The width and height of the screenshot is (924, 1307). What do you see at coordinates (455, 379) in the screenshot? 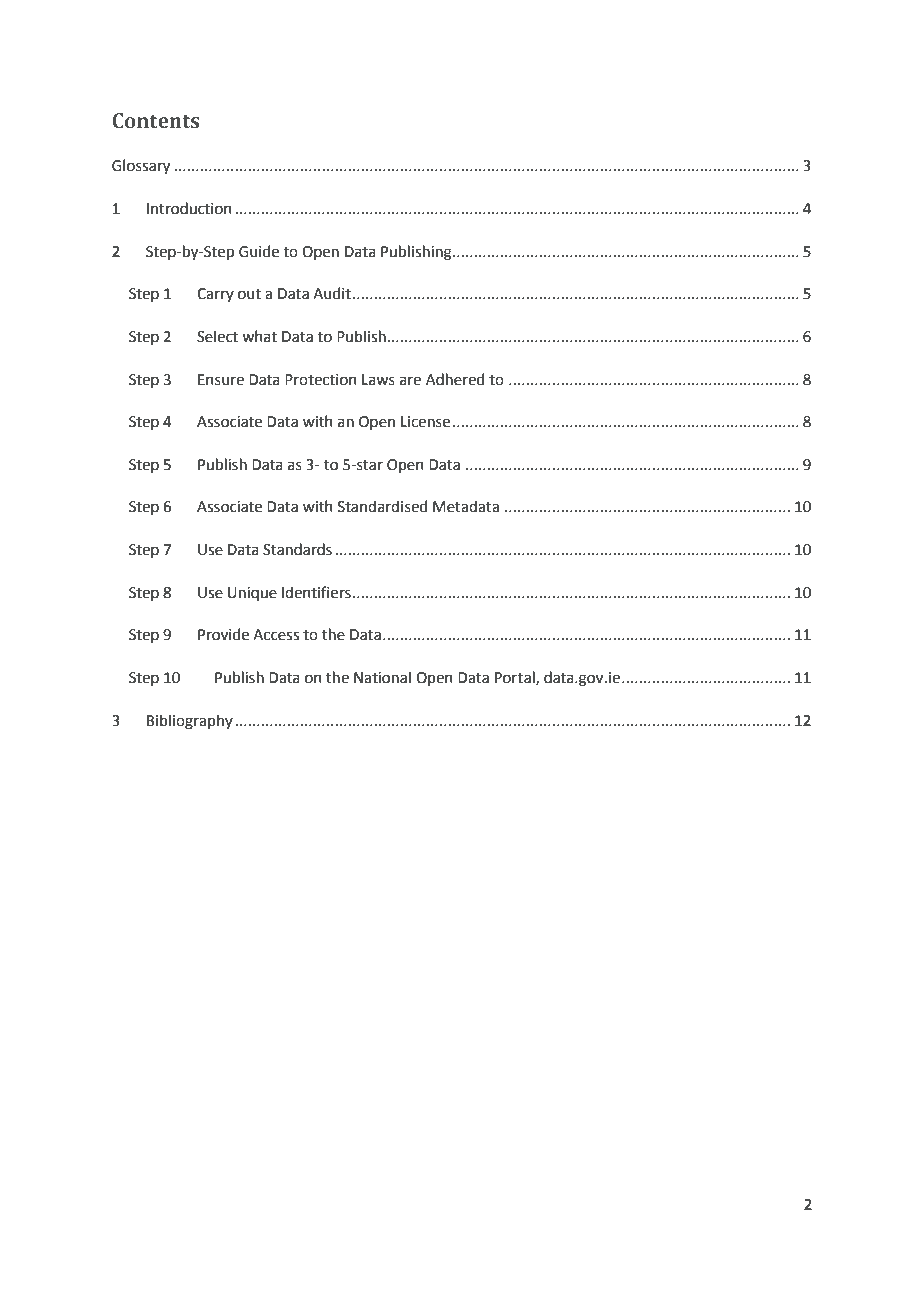
I see `Adhered` at bounding box center [455, 379].
